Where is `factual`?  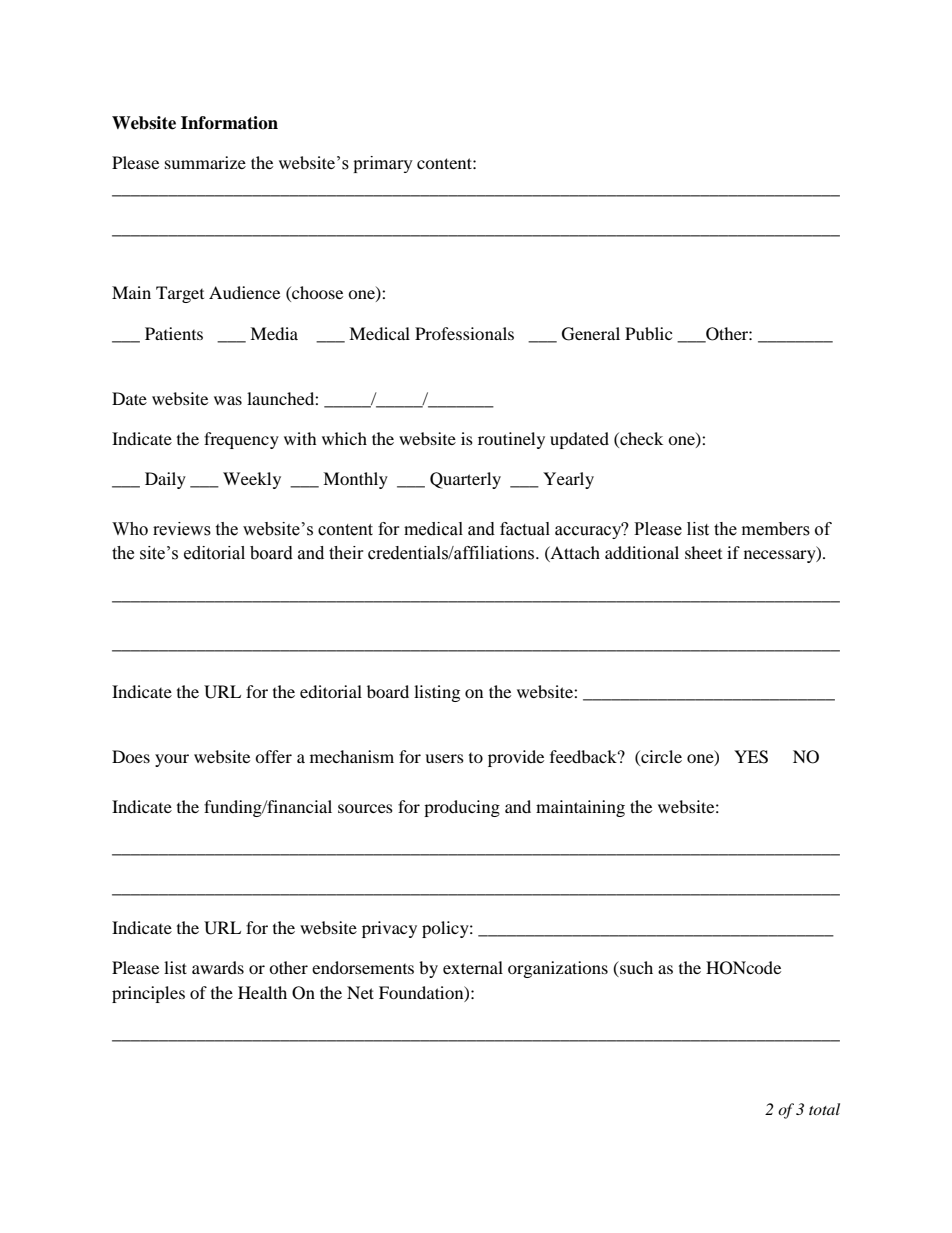
factual is located at coordinates (525, 529).
